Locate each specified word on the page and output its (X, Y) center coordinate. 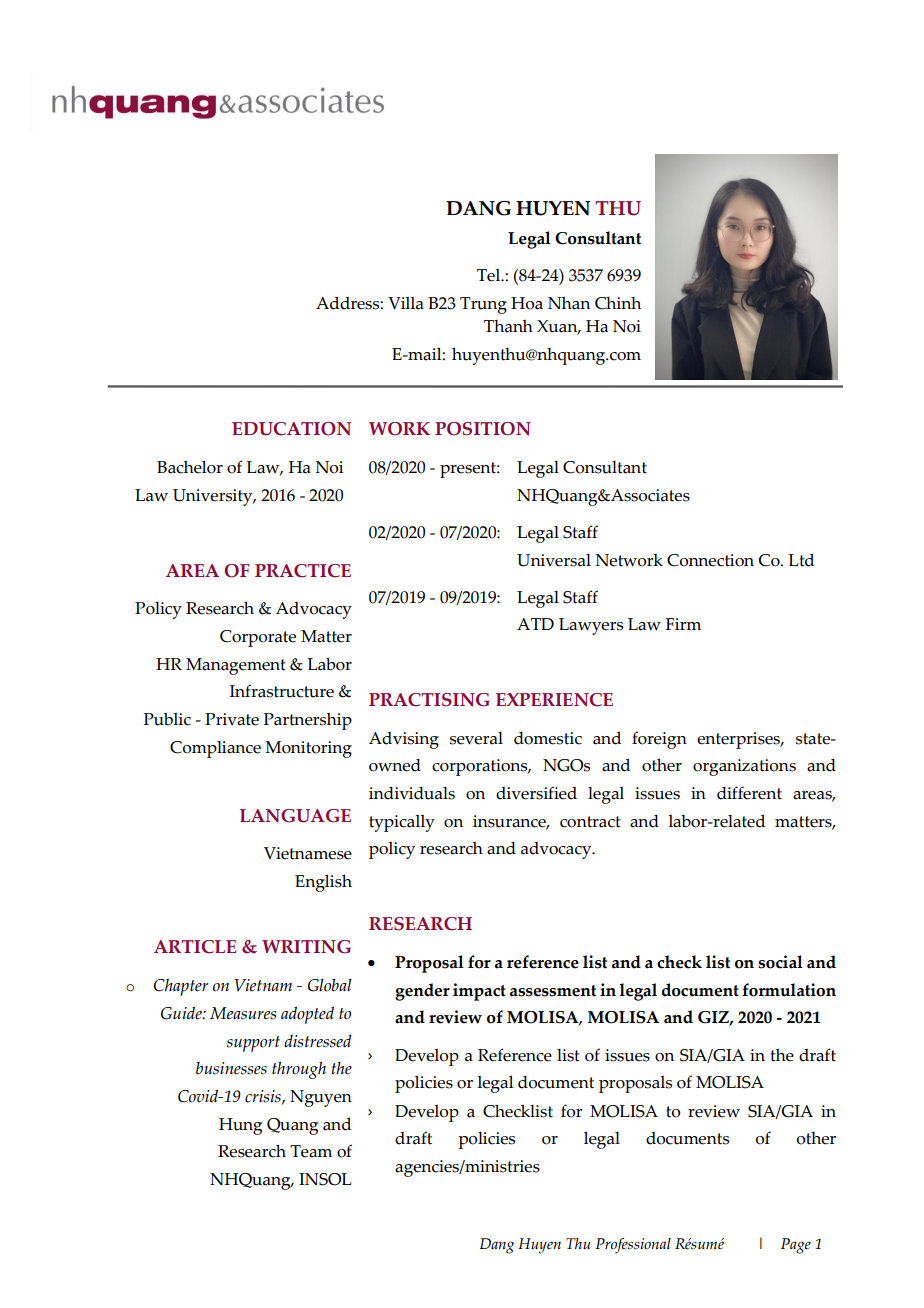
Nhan (569, 303)
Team (311, 1151)
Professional (633, 1246)
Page (796, 1246)
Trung (483, 305)
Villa (406, 303)
